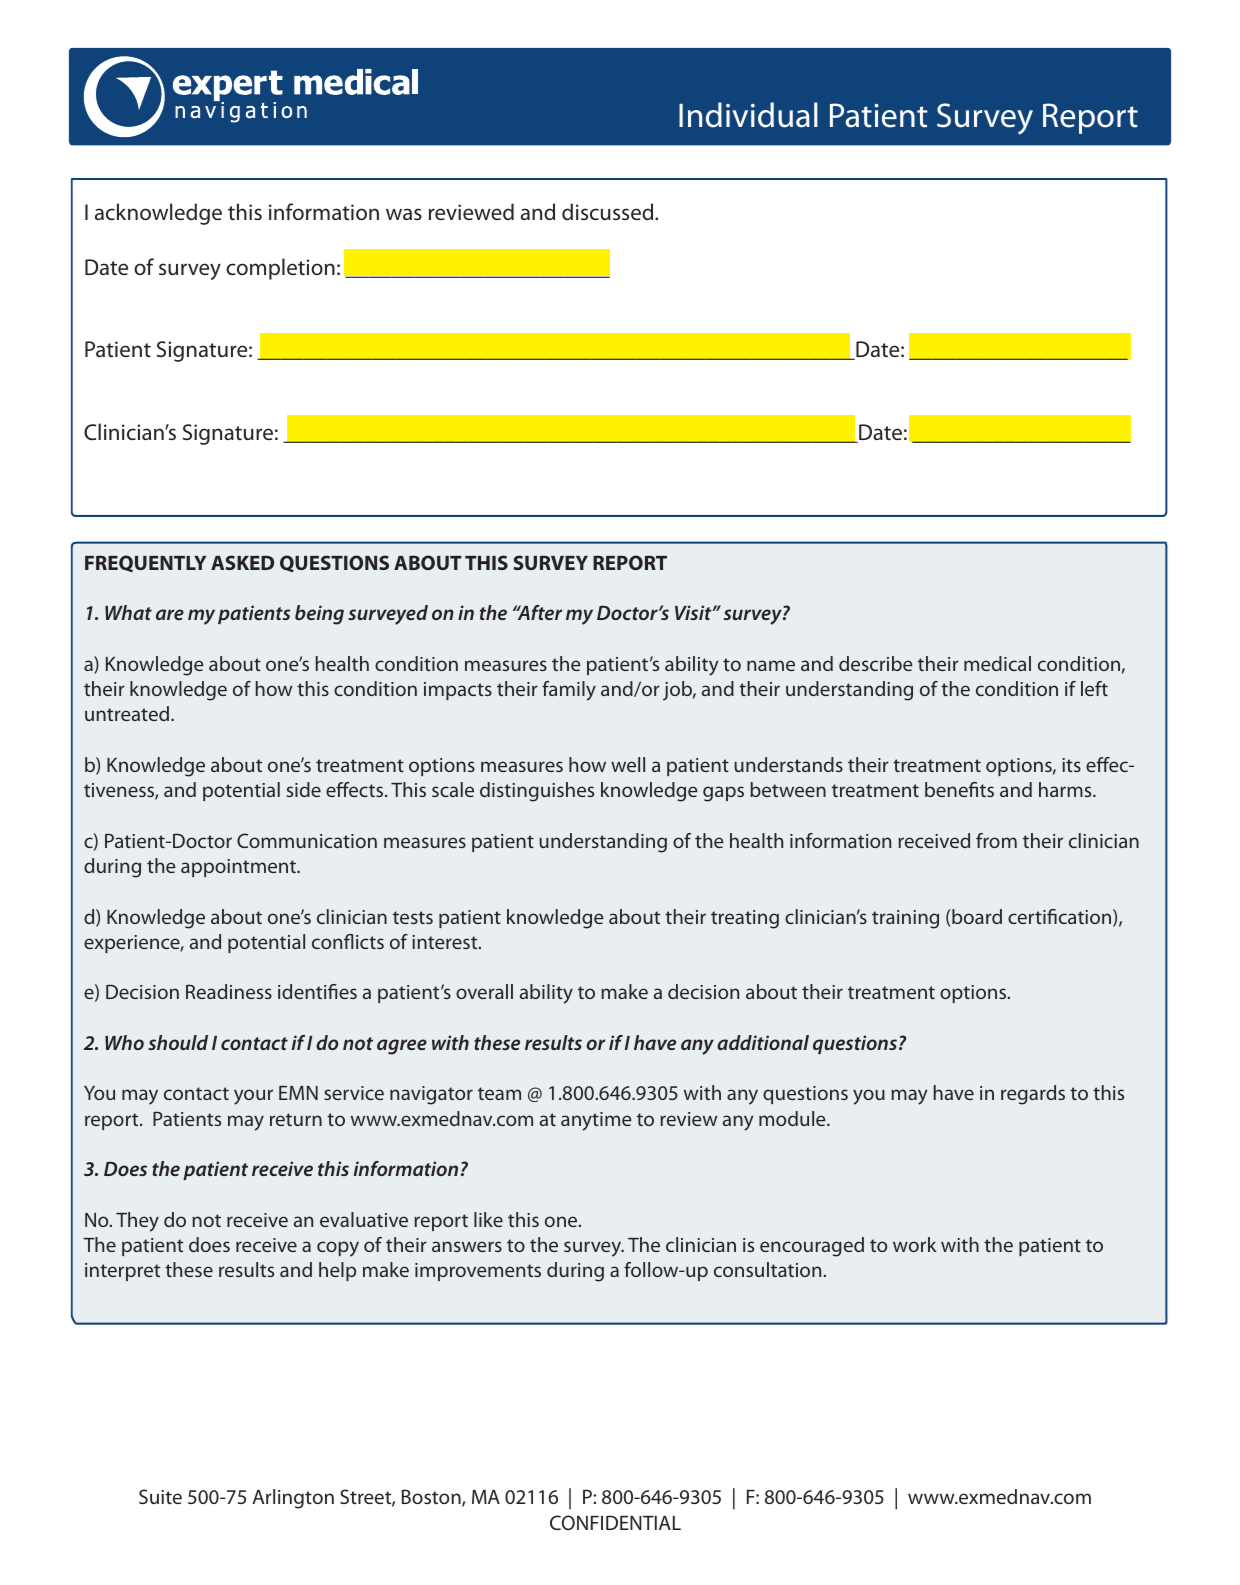  I want to click on completion, so click(280, 269).
